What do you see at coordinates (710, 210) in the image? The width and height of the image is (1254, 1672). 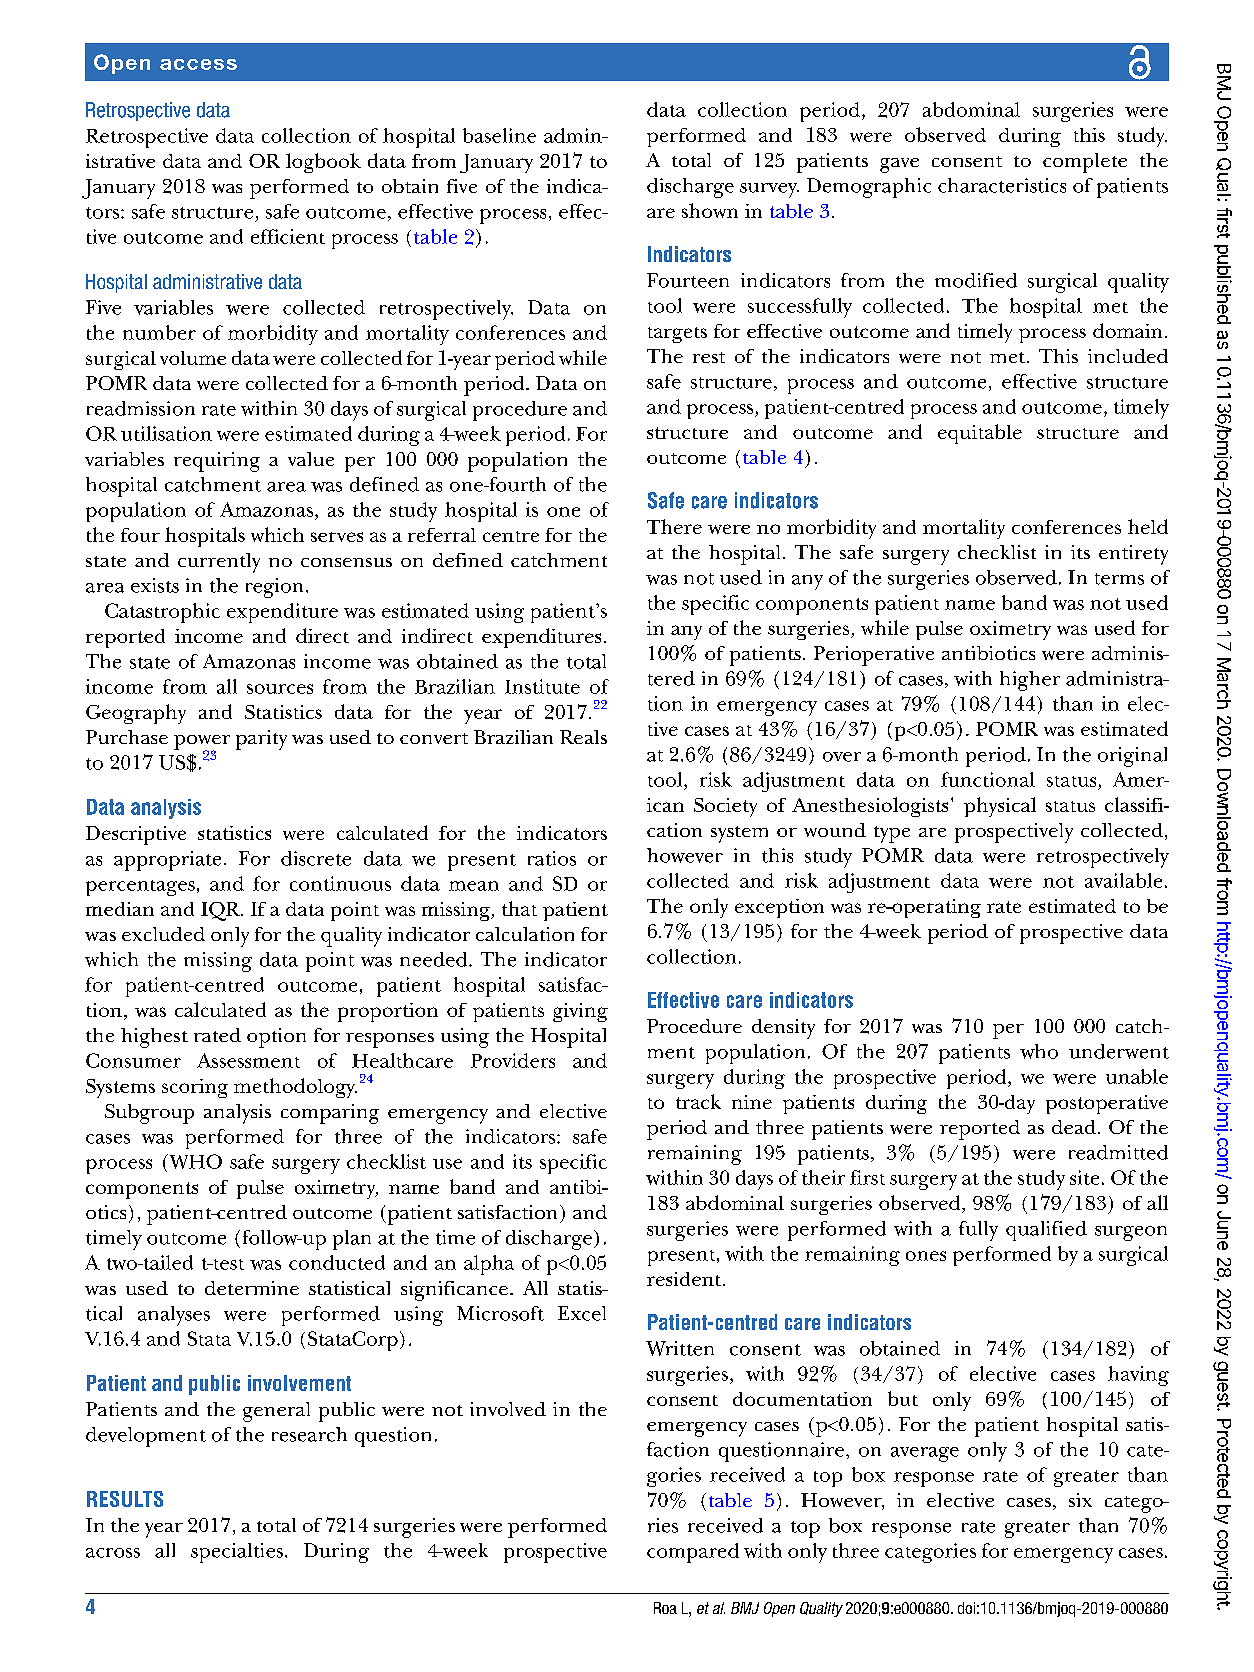 I see `shown` at bounding box center [710, 210].
